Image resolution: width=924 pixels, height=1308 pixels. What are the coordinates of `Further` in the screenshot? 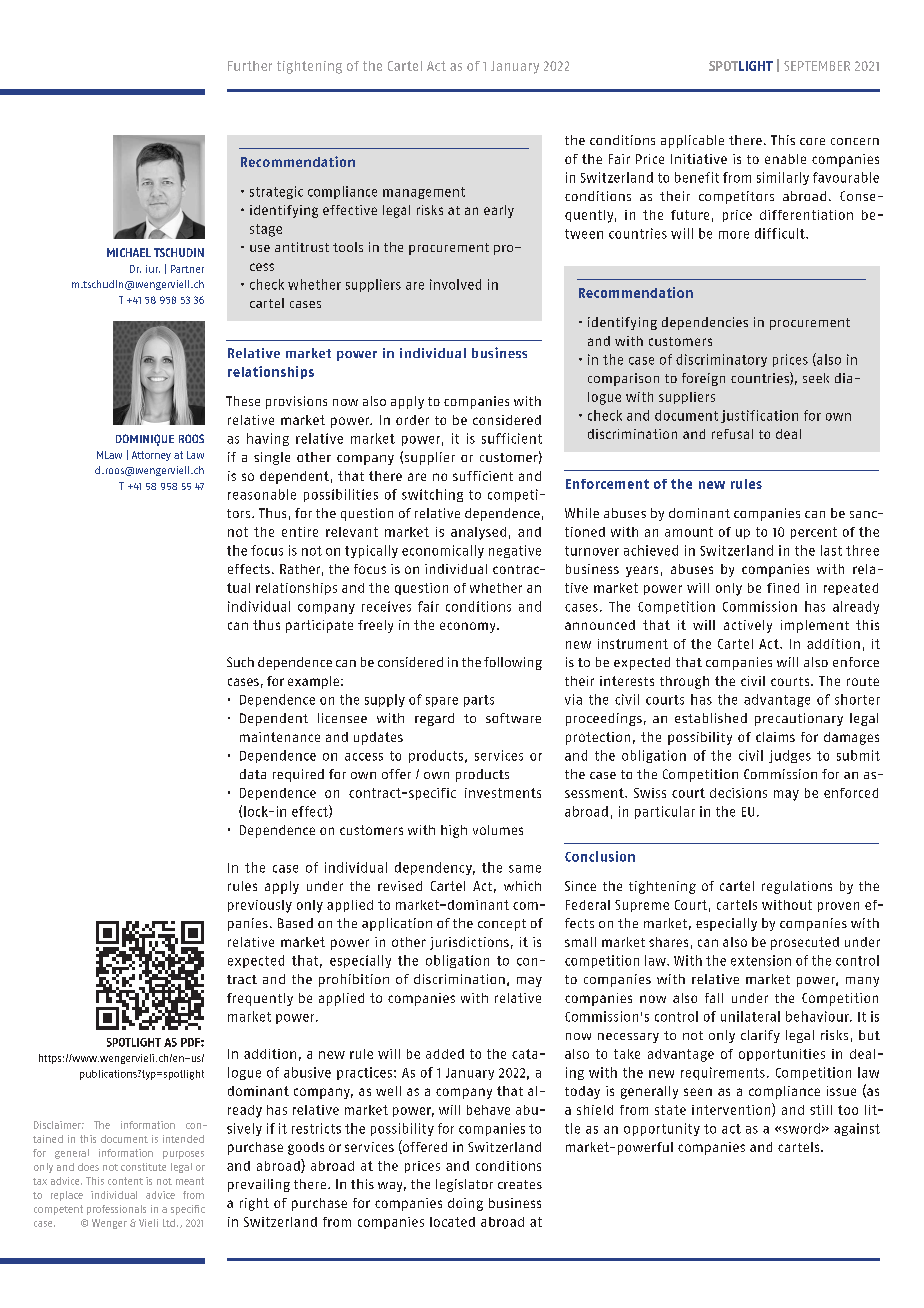 It's located at (250, 66).
